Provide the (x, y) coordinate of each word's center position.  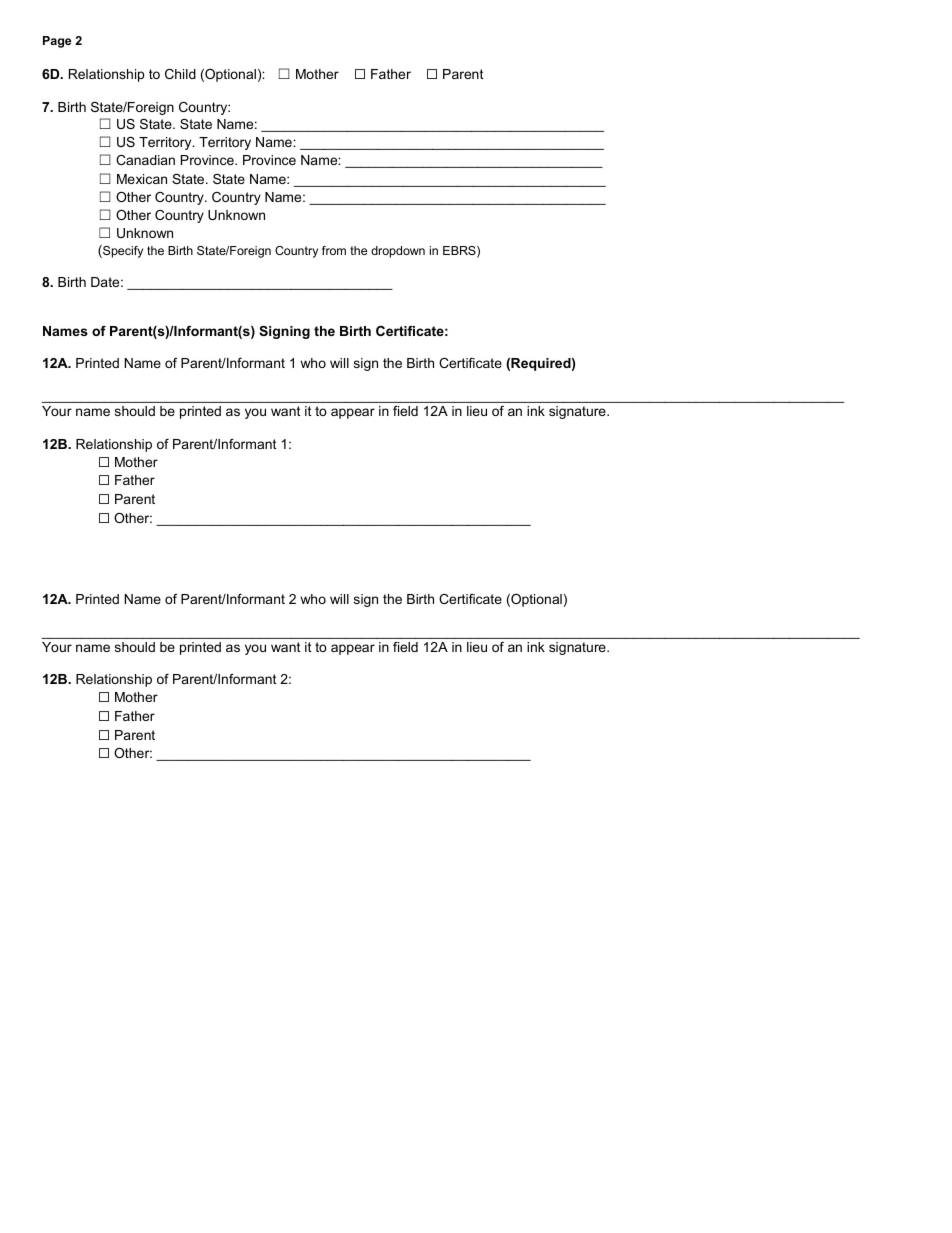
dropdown (398, 252)
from (334, 250)
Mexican (142, 179)
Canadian (145, 160)
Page (57, 42)
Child (180, 74)
